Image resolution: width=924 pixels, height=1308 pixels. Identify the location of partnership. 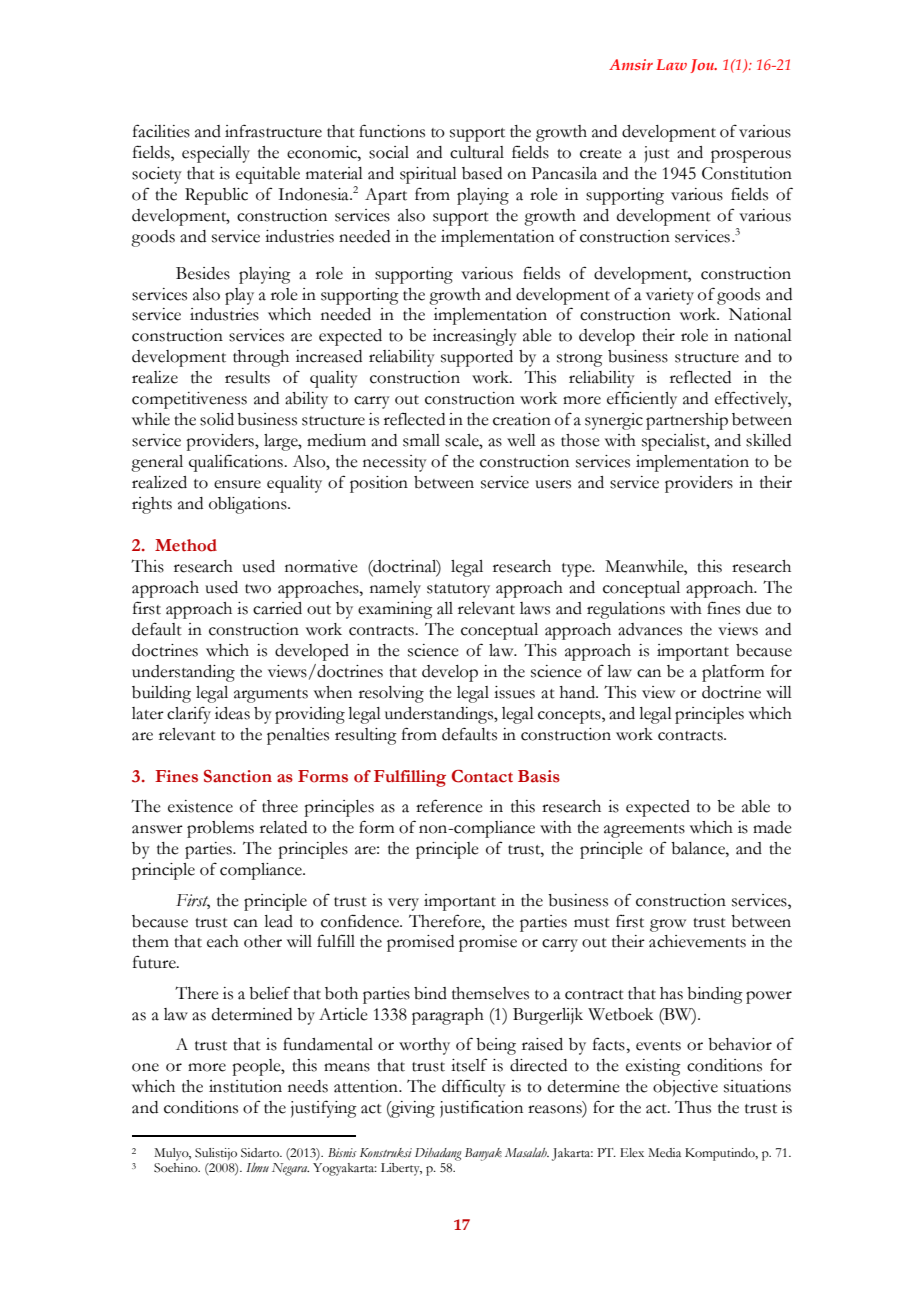
(687, 421).
